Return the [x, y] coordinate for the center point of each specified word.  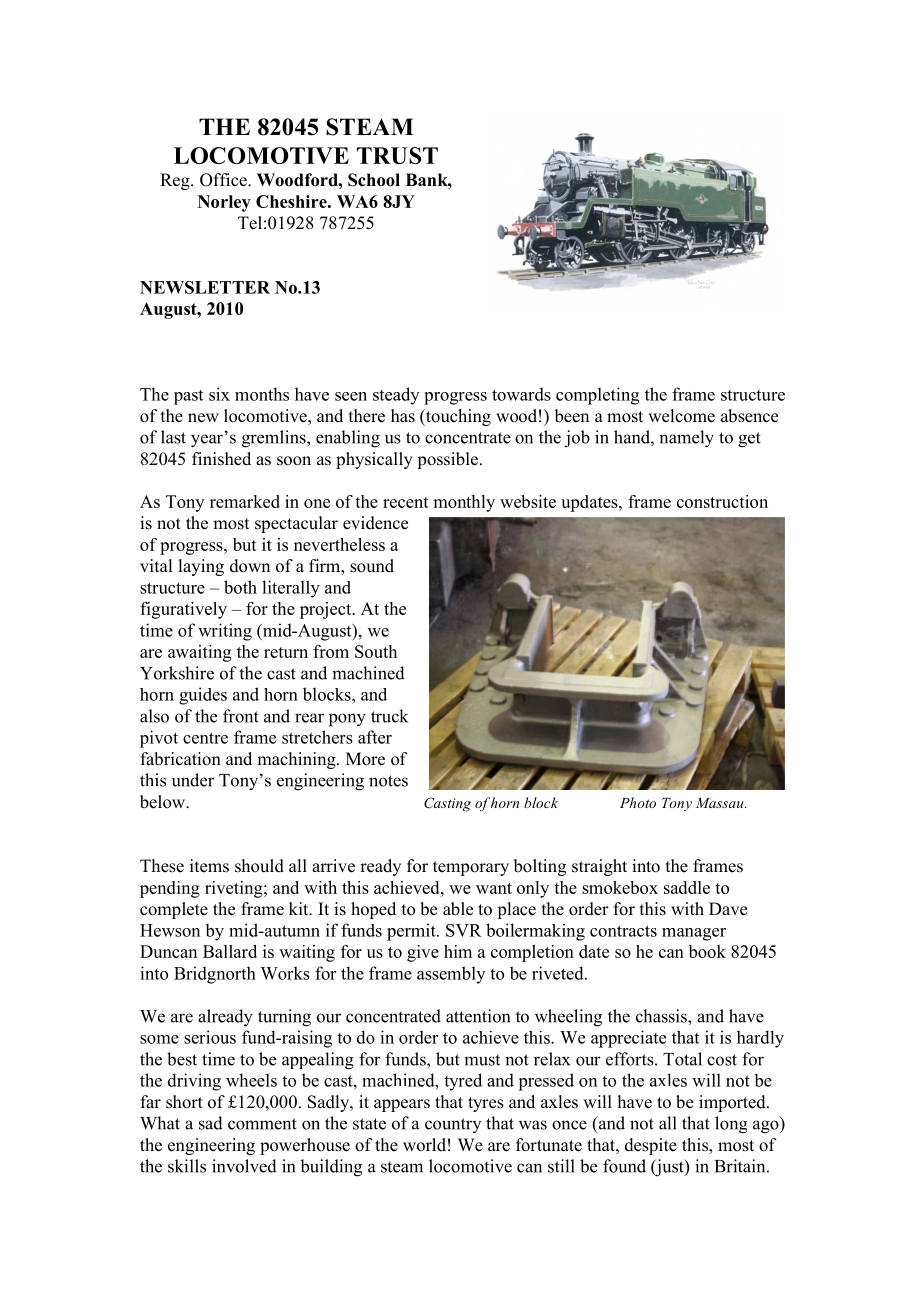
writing [225, 632]
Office [224, 180]
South [376, 651]
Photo [638, 802]
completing [597, 396]
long [731, 1125]
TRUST [397, 155]
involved [244, 1166]
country [453, 1125]
